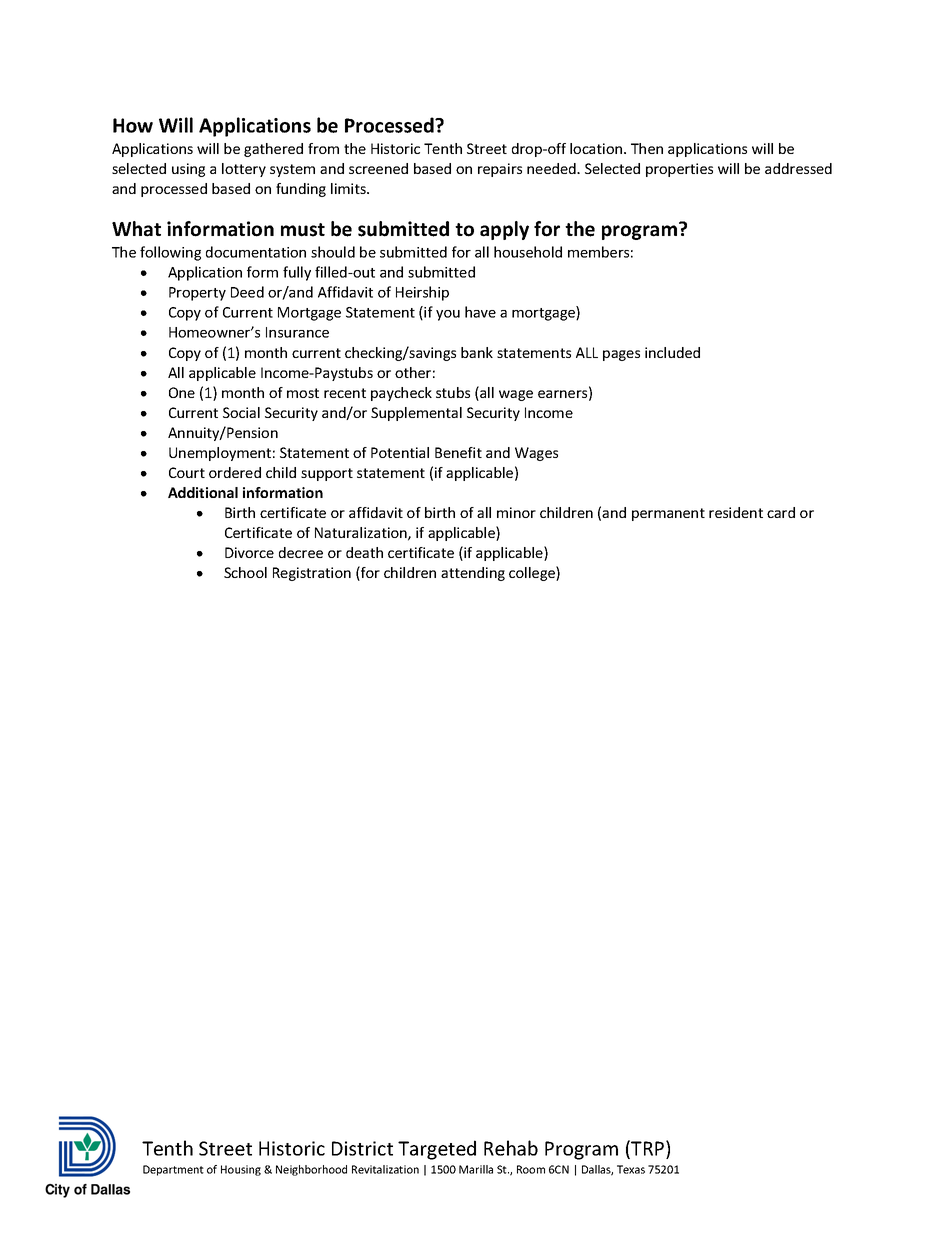  What do you see at coordinates (245, 572) in the image?
I see `School` at bounding box center [245, 572].
